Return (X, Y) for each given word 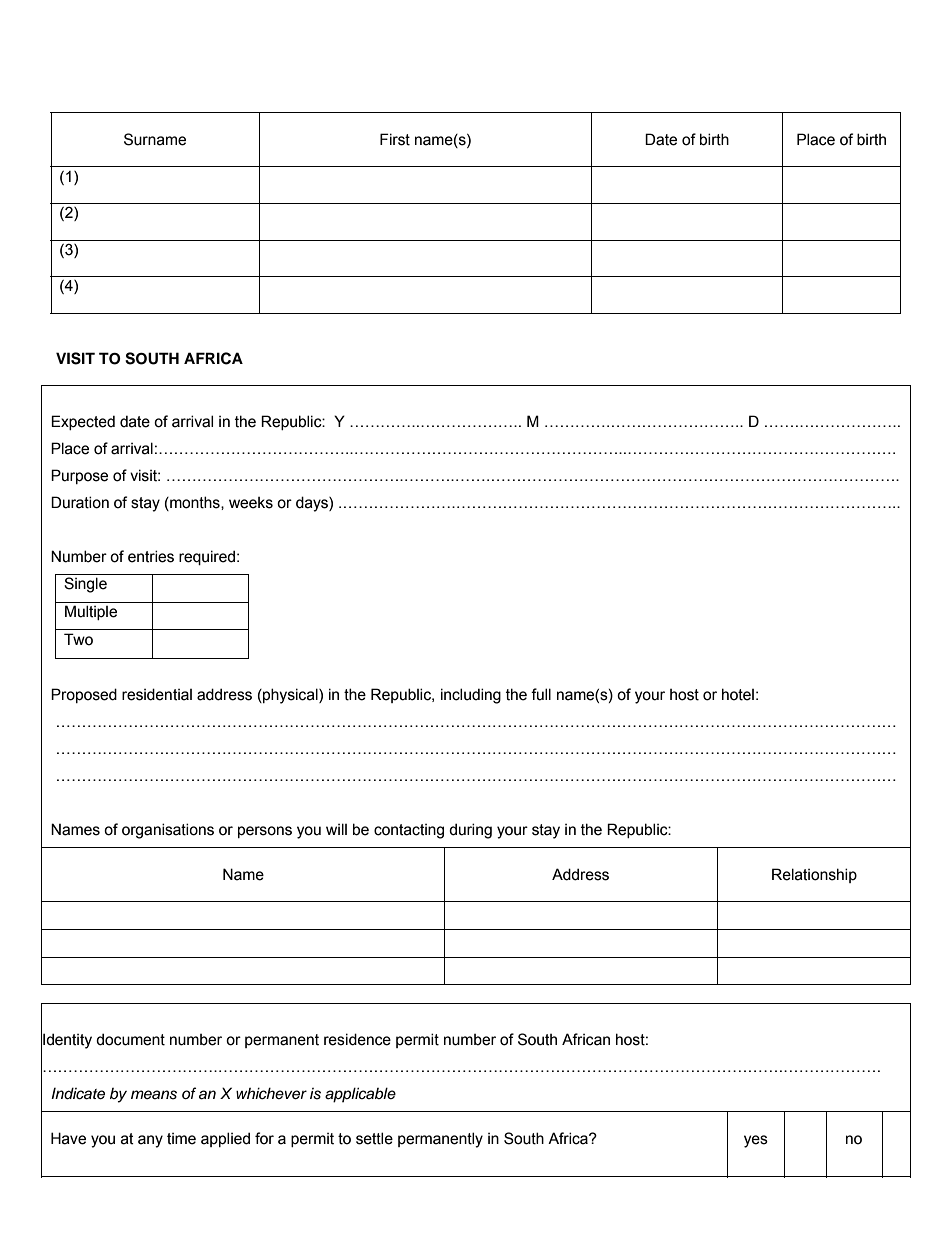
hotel (738, 694)
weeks (251, 503)
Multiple (91, 612)
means (154, 1095)
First (395, 139)
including (471, 696)
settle (374, 1138)
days (313, 504)
